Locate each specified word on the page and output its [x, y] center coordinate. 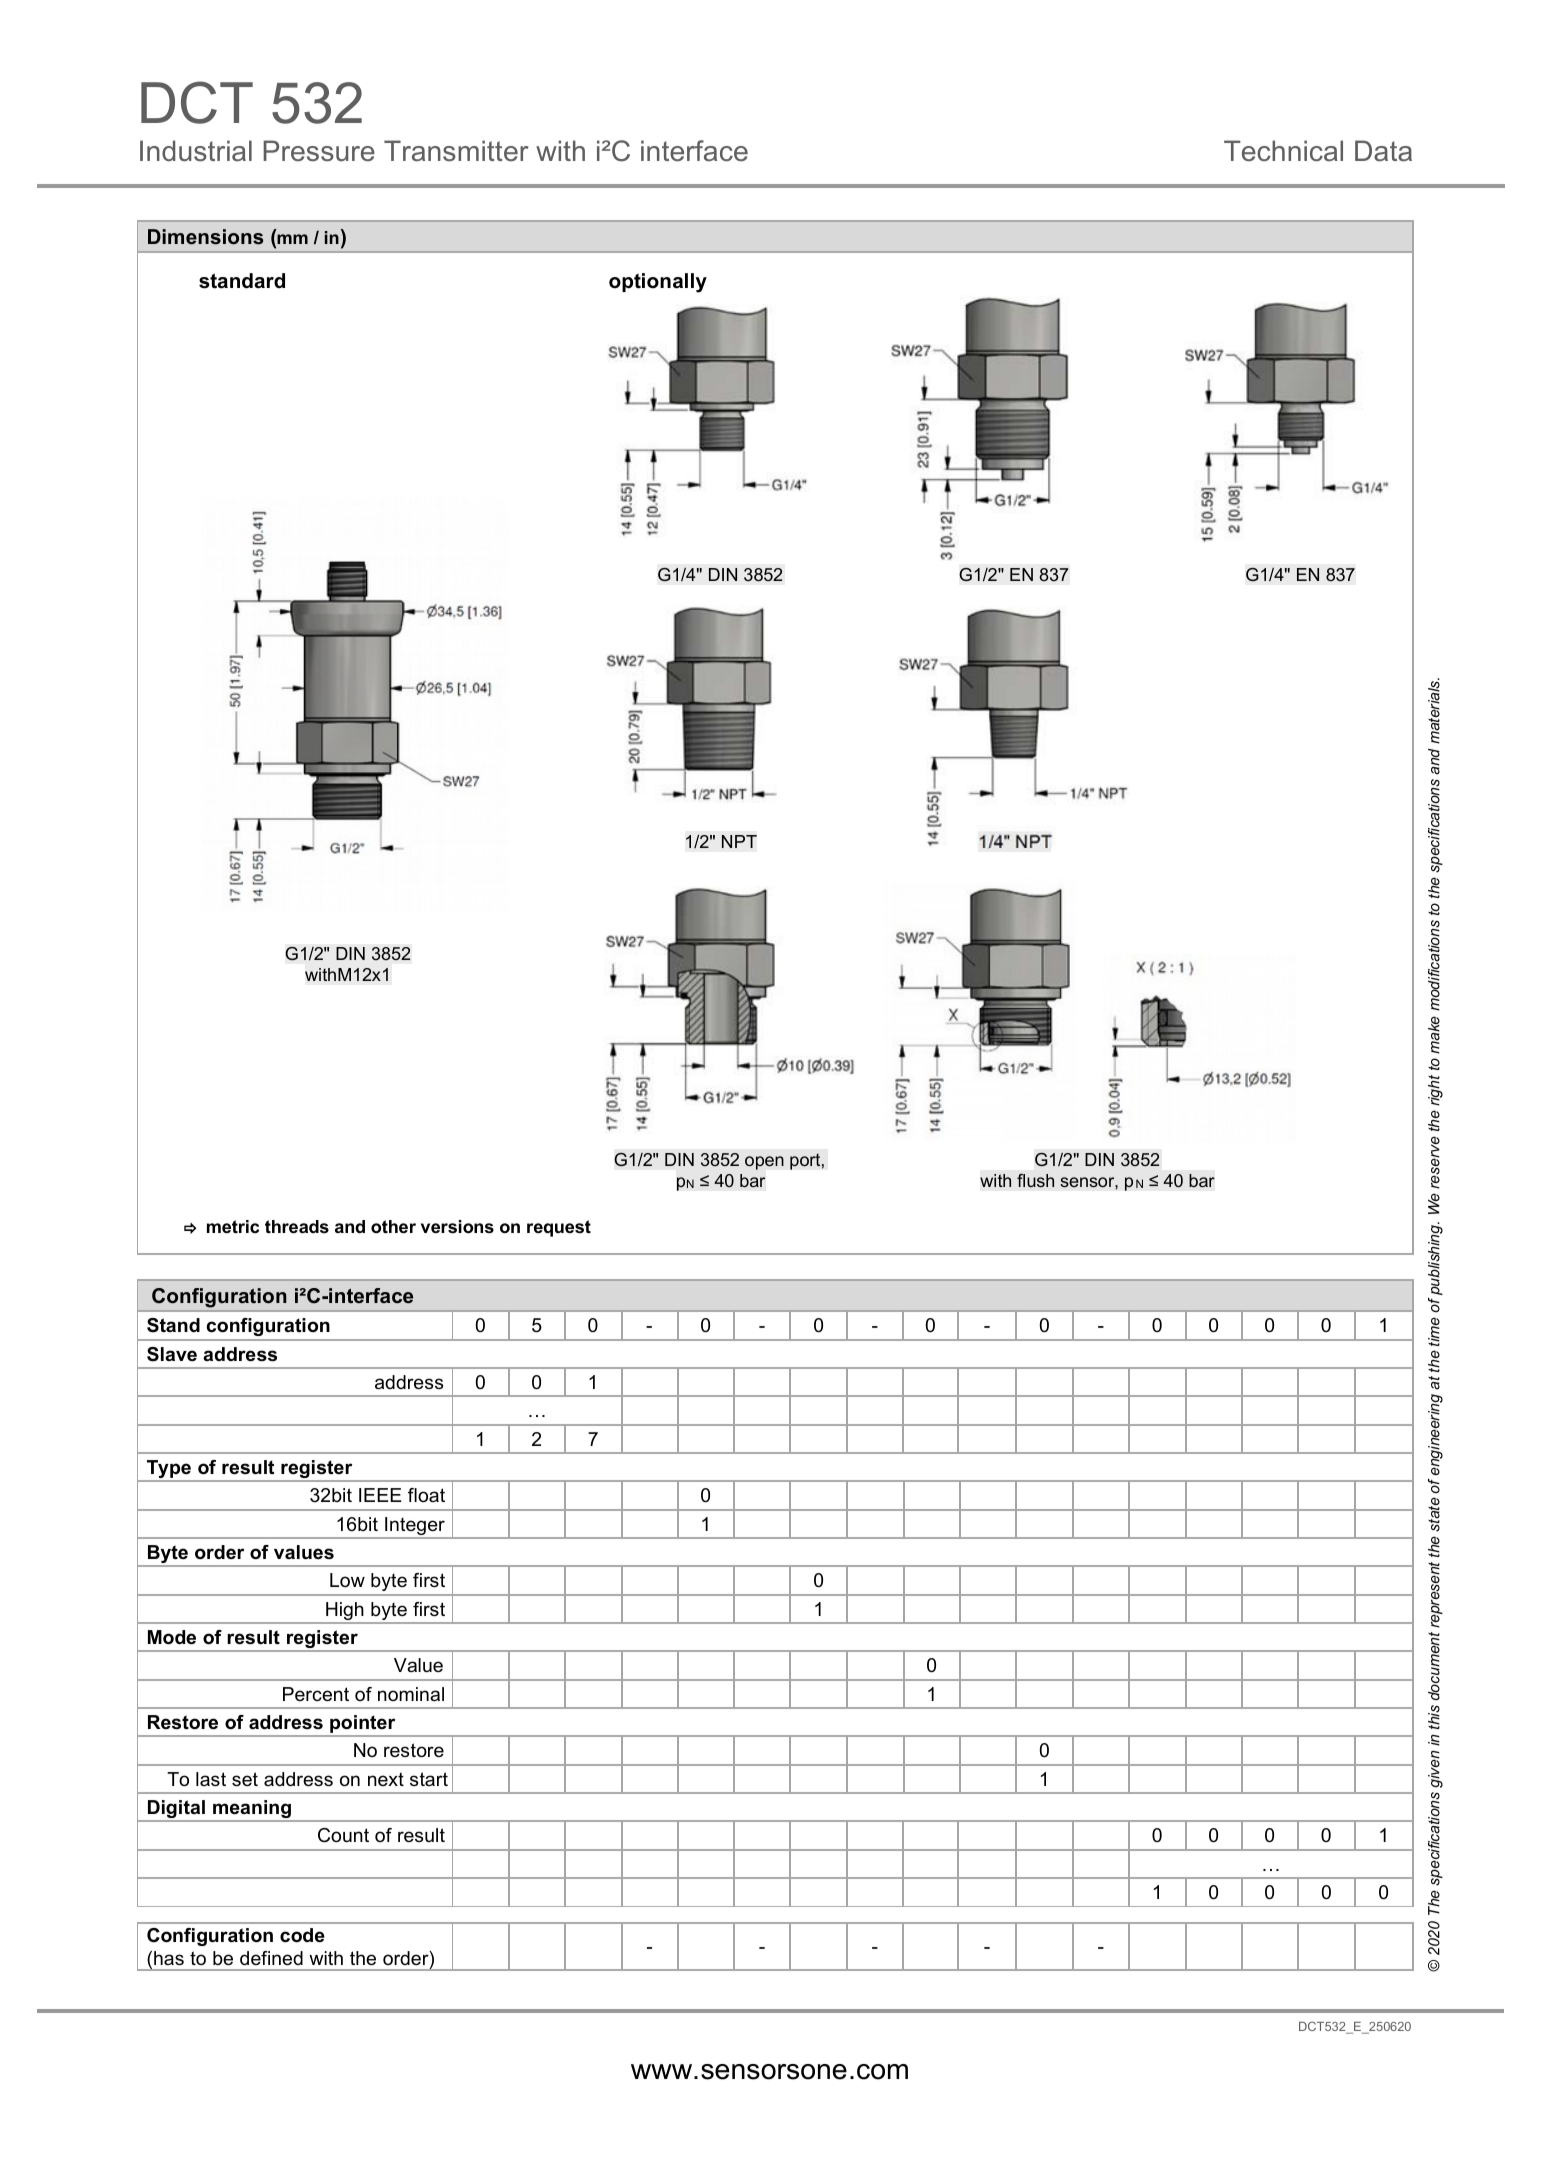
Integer [415, 1527]
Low [347, 1580]
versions [457, 1227]
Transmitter [456, 151]
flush [1035, 1180]
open [764, 1163]
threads [297, 1227]
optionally [658, 283]
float [426, 1495]
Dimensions [205, 237]
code [302, 1935]
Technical [1283, 151]
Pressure [319, 151]
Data [1383, 151]
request [559, 1228]
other [393, 1227]
